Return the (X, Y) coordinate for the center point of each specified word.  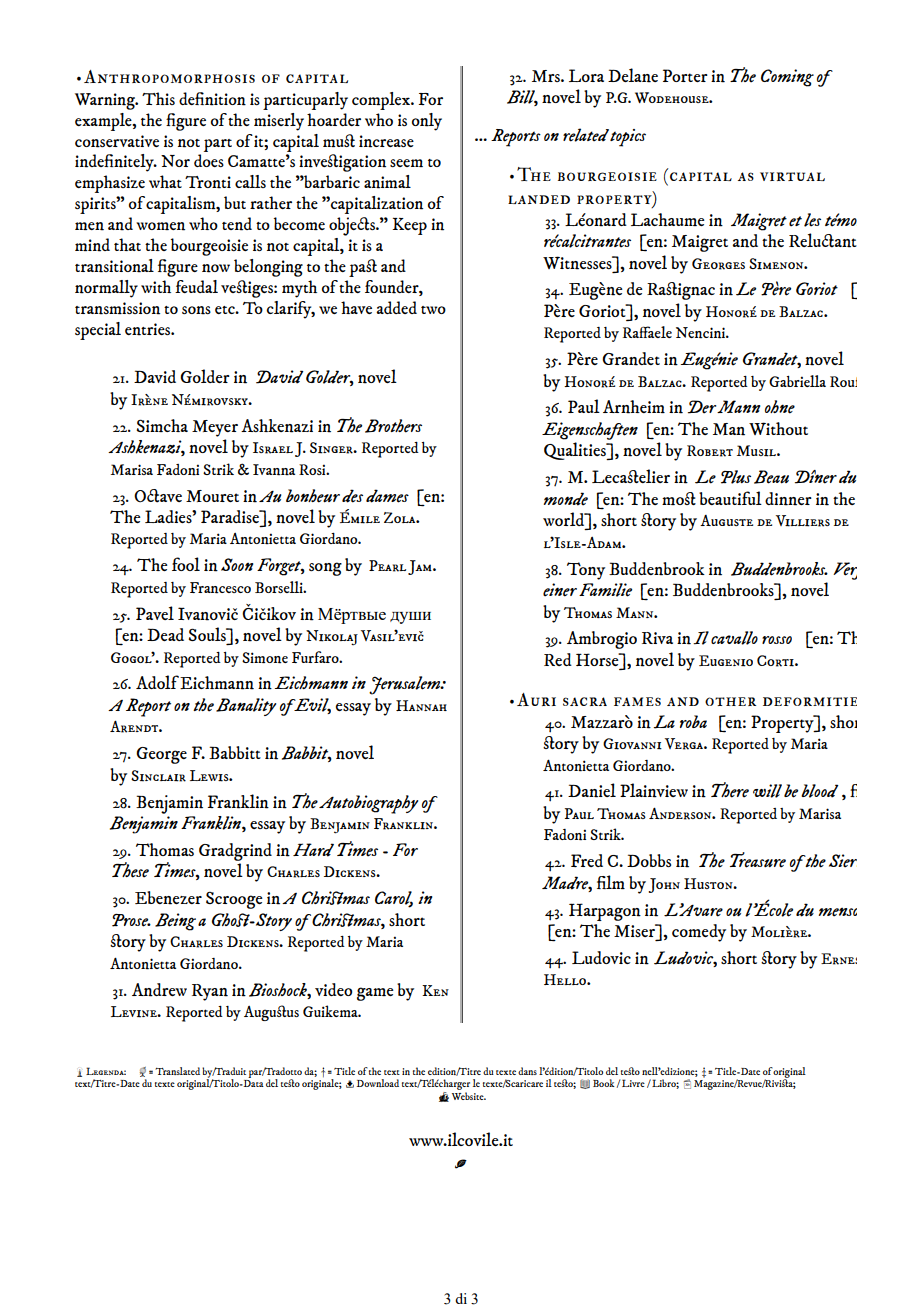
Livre (633, 1083)
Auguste (726, 520)
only (427, 122)
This (158, 98)
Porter (685, 75)
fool (186, 564)
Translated (177, 1071)
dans (527, 1071)
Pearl (387, 566)
